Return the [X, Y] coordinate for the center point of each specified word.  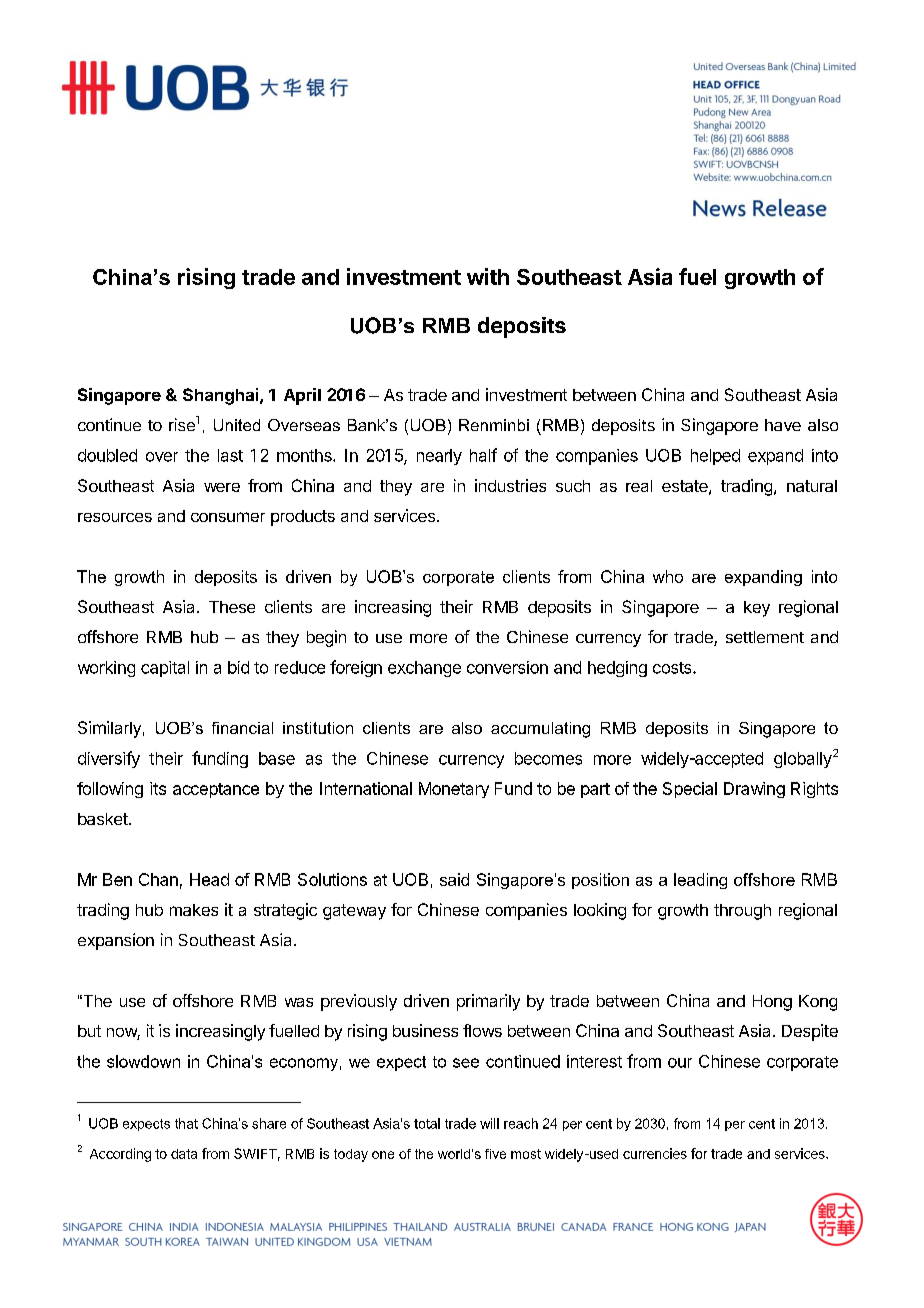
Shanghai [220, 396]
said [454, 879]
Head [209, 879]
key [757, 609]
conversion [507, 667]
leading [700, 881]
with [488, 276]
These [232, 607]
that [186, 1123]
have [783, 425]
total [427, 1123]
